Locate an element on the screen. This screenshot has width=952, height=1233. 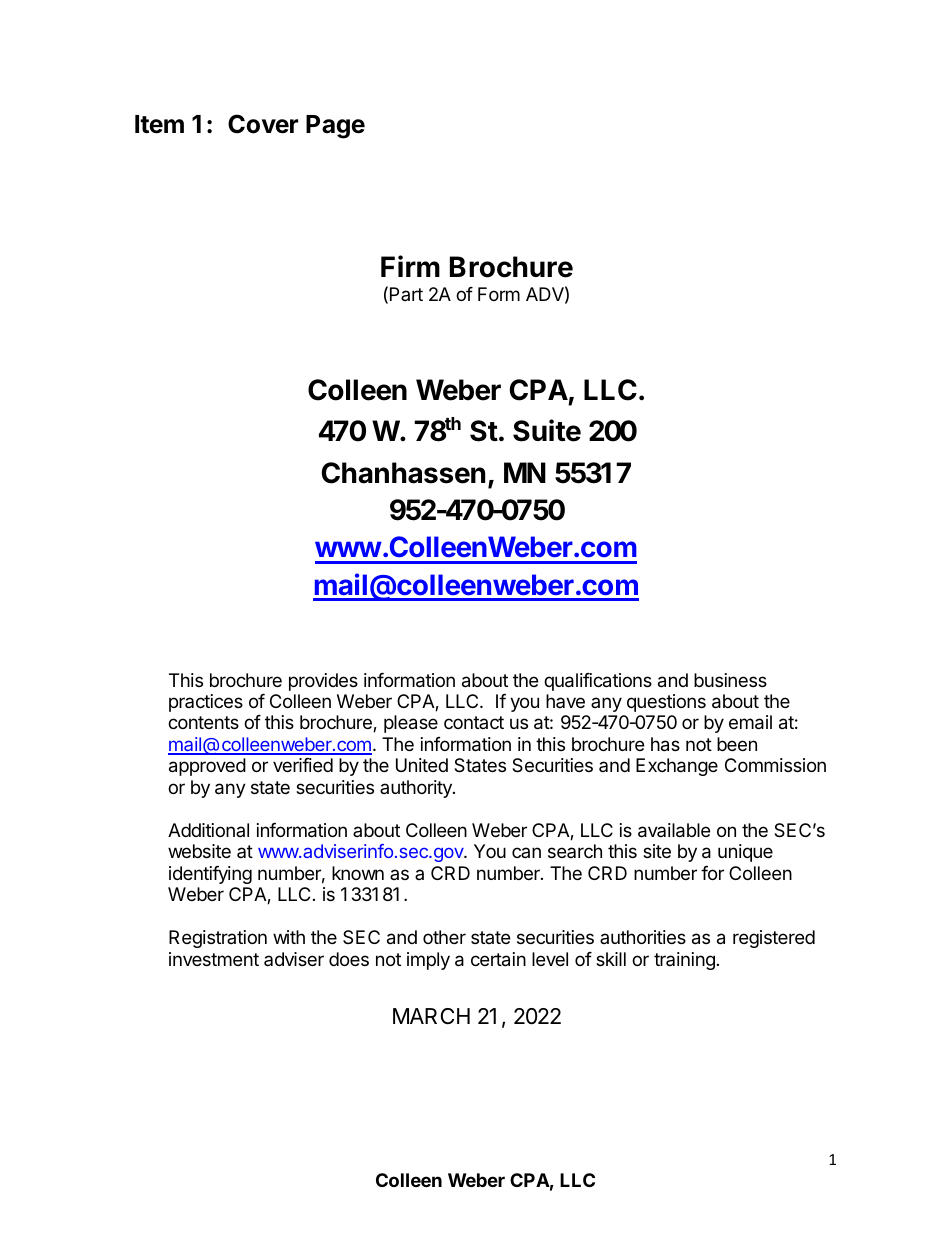
provides is located at coordinates (323, 682).
